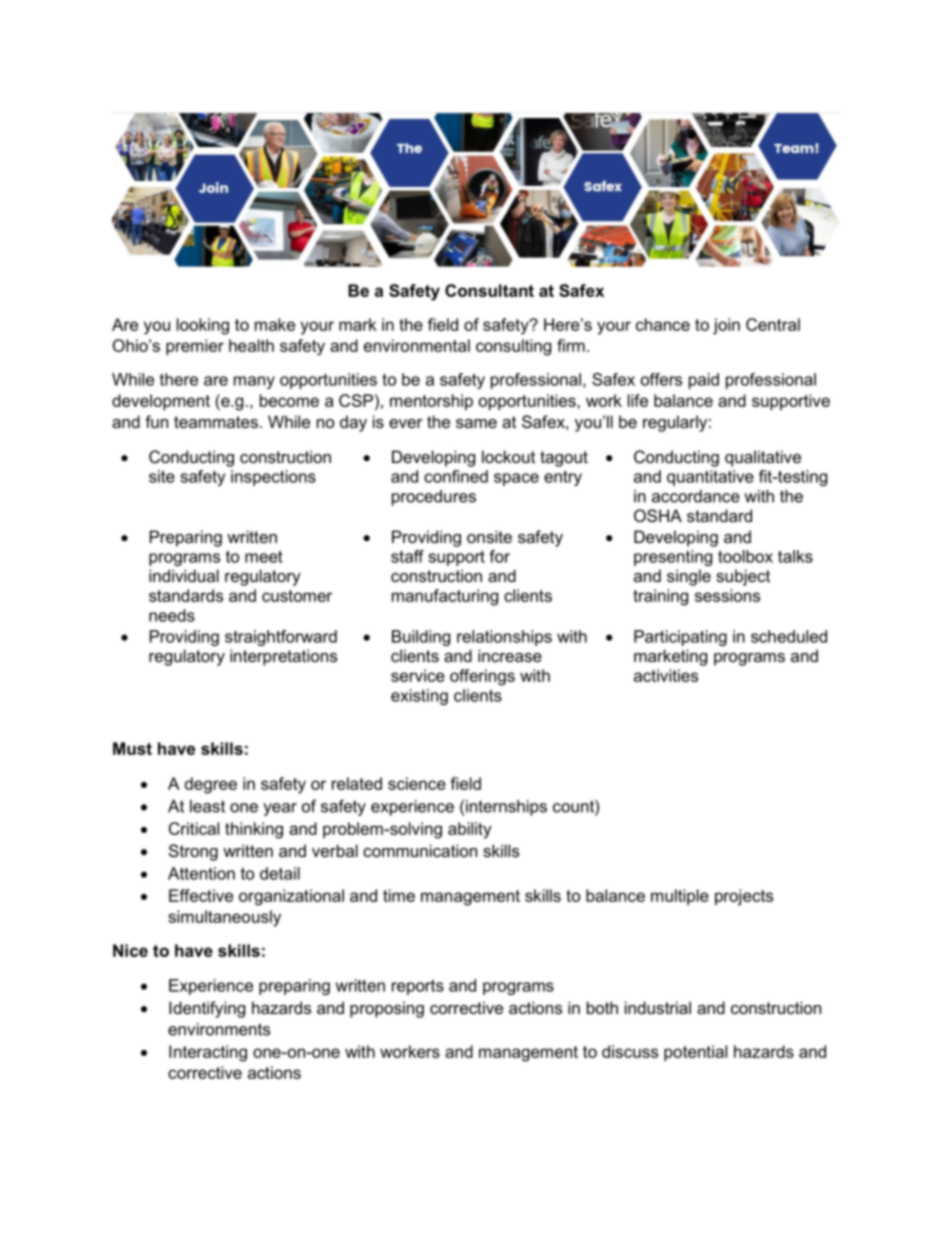 The width and height of the image is (952, 1233). What do you see at coordinates (193, 852) in the image?
I see `Strong` at bounding box center [193, 852].
